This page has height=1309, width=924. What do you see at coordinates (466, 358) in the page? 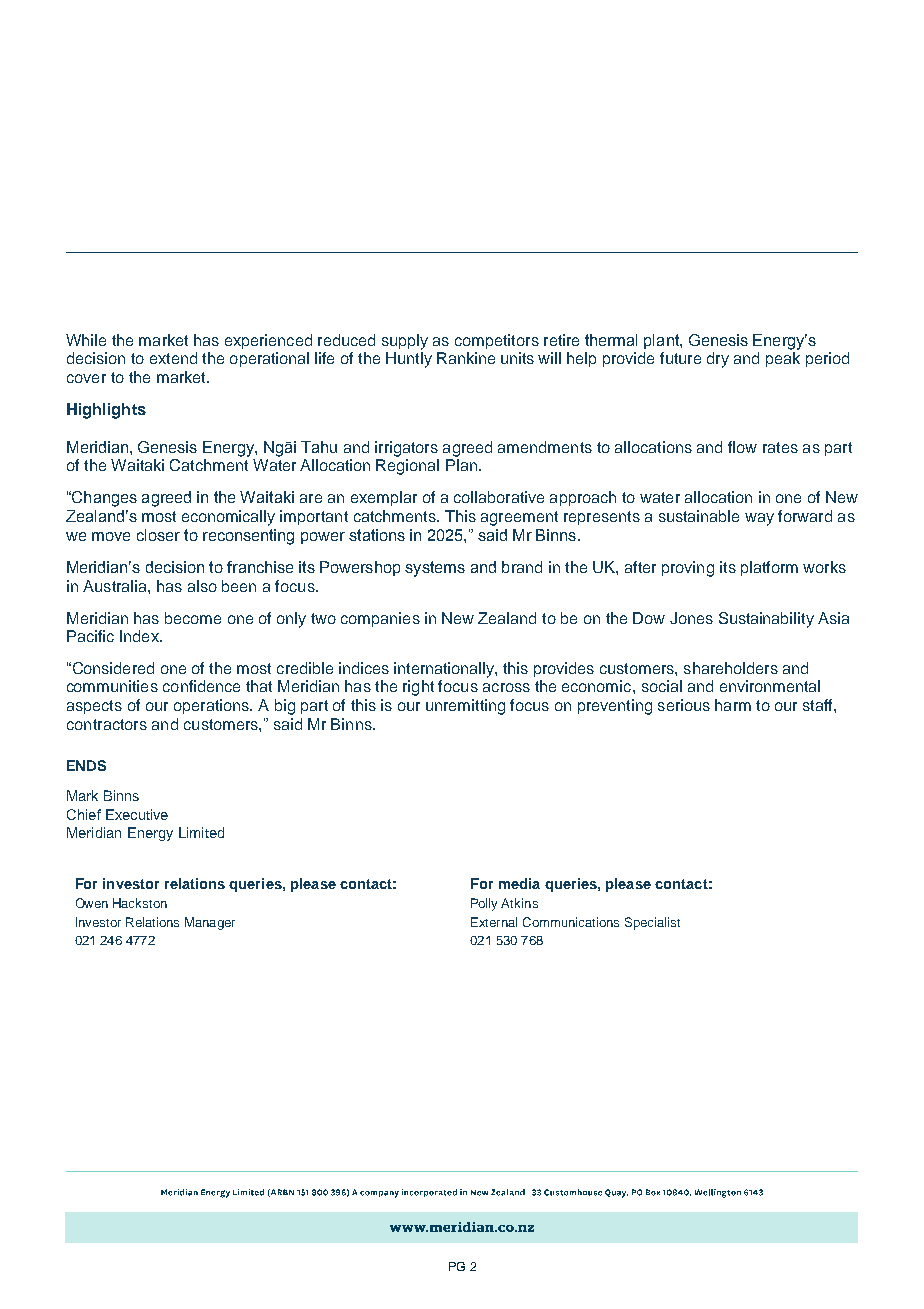
I see `Rankine` at bounding box center [466, 358].
